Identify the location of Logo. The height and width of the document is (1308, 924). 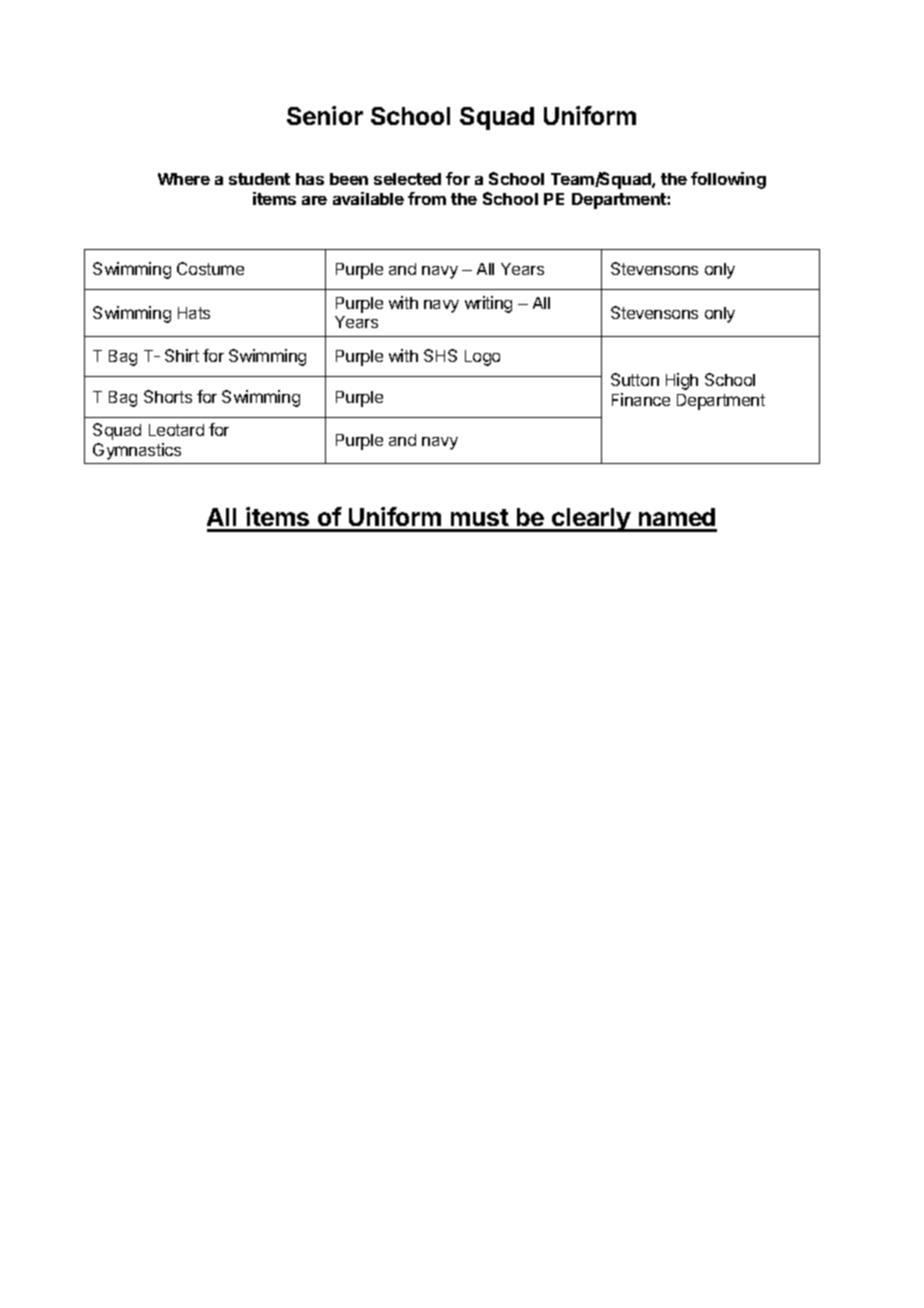
(482, 358).
